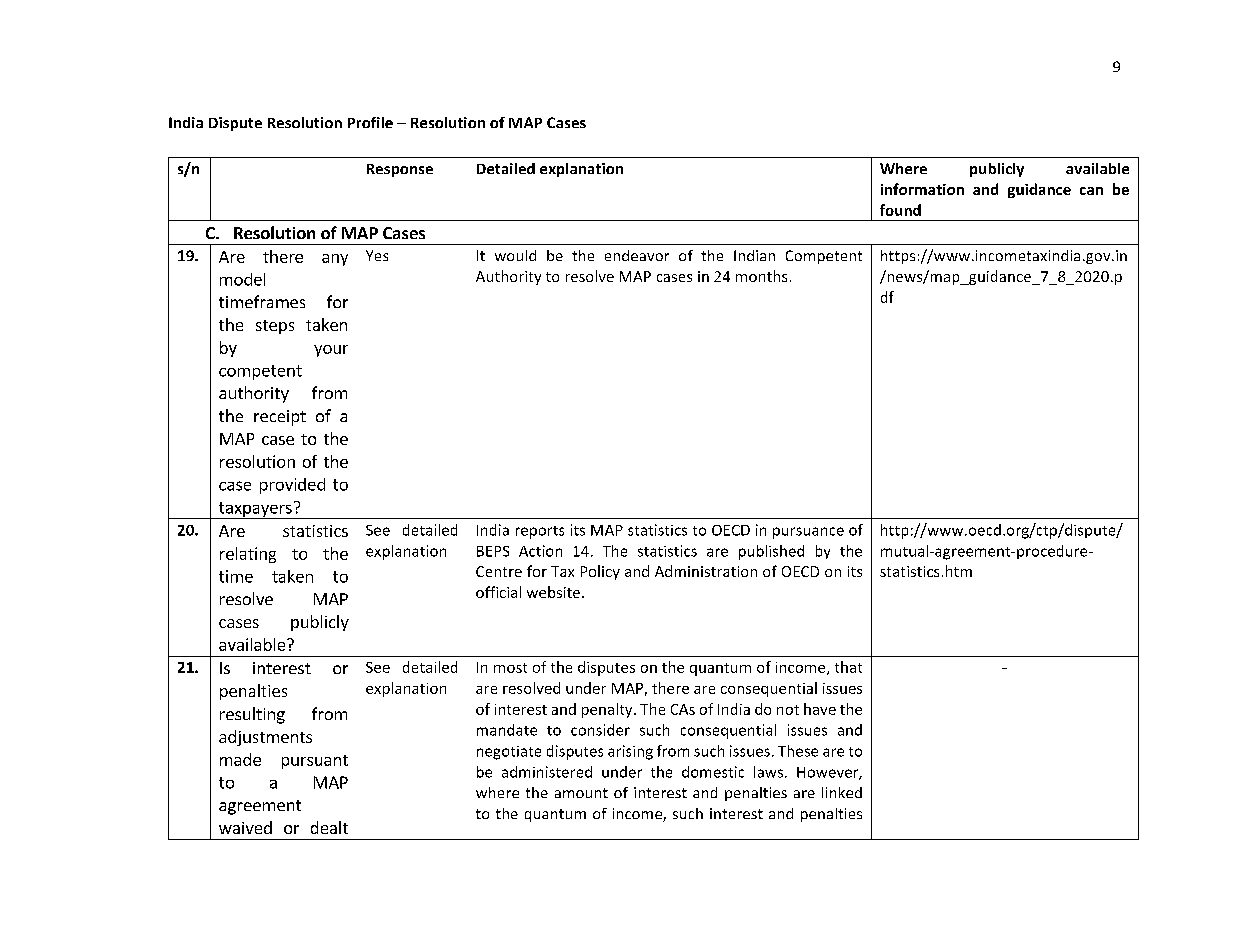  What do you see at coordinates (808, 533) in the image?
I see `pursuance` at bounding box center [808, 533].
